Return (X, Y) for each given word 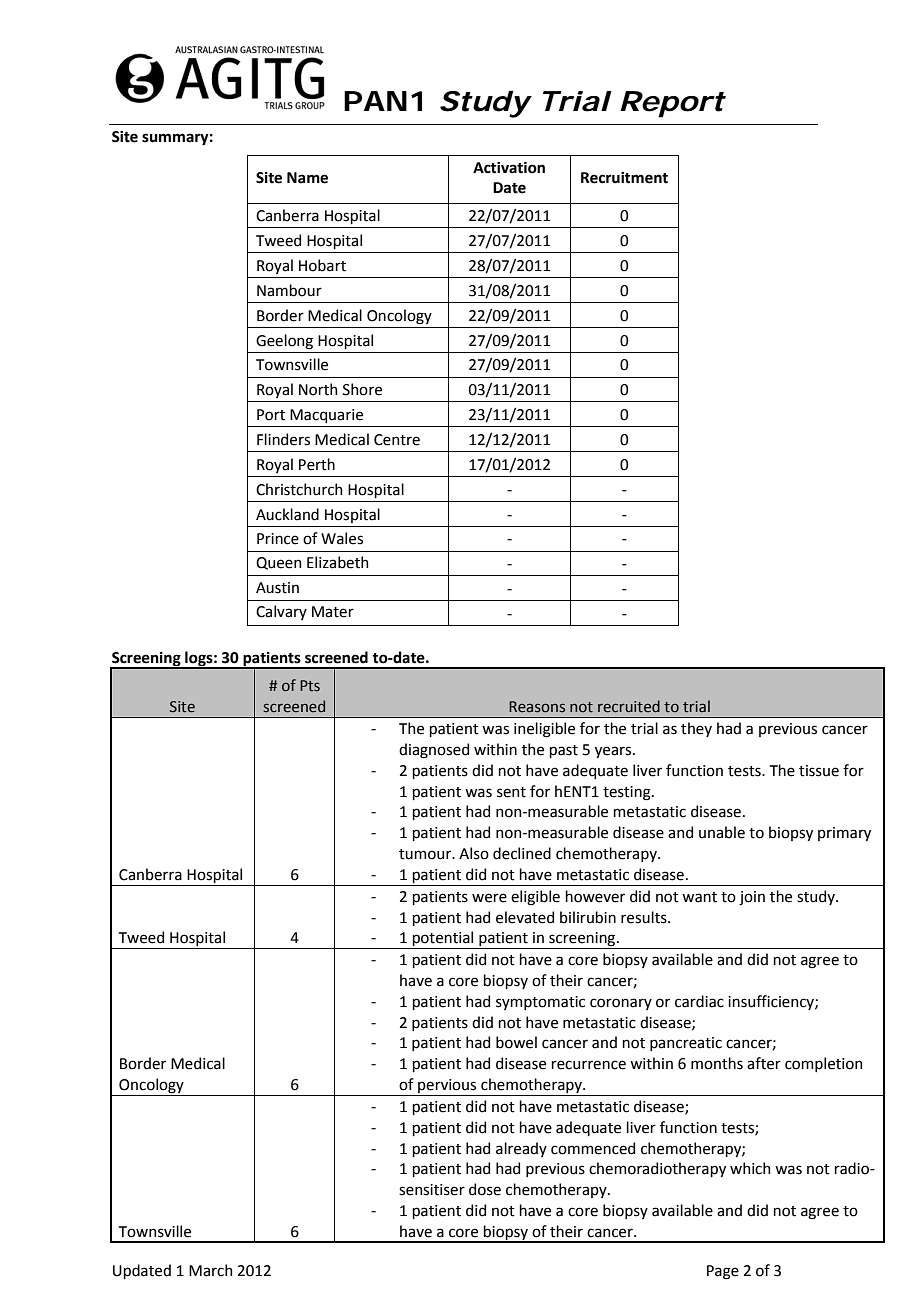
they (696, 729)
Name (307, 178)
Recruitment (624, 178)
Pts (310, 686)
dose (485, 1189)
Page (723, 1272)
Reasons (537, 707)
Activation (509, 168)
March (210, 1270)
